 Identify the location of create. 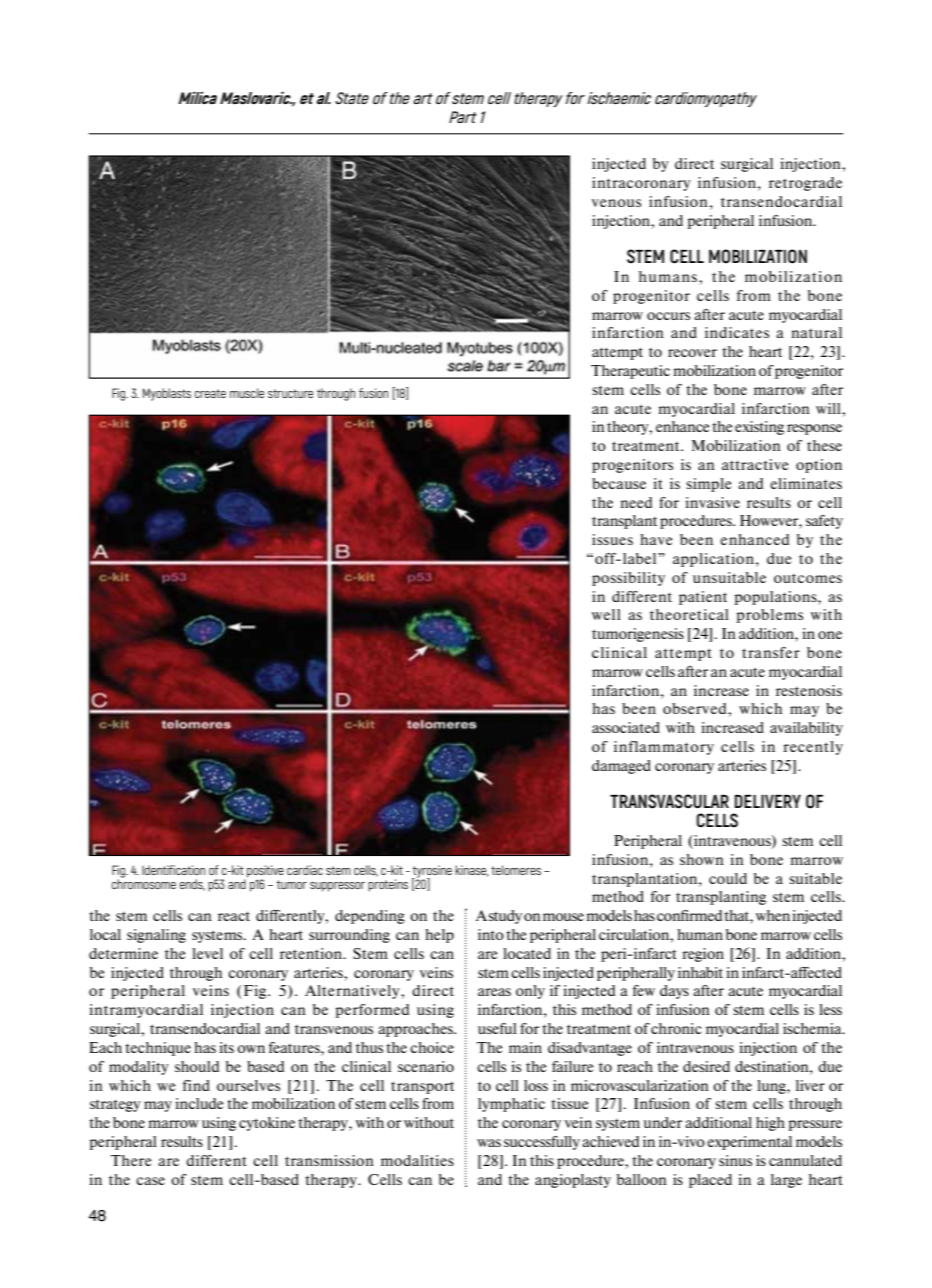
(210, 393).
